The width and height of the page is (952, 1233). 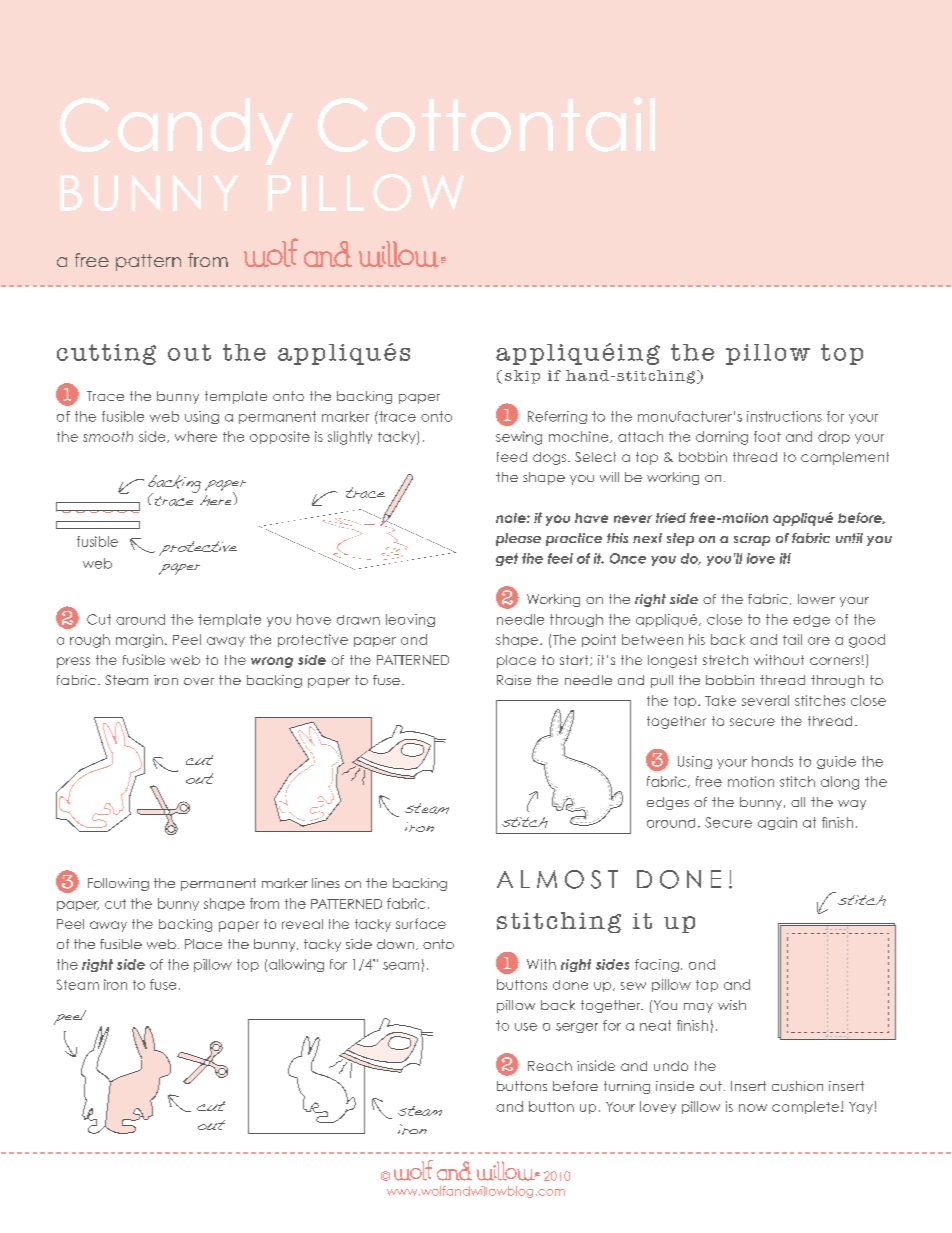 What do you see at coordinates (514, 680) in the page?
I see `Raise` at bounding box center [514, 680].
